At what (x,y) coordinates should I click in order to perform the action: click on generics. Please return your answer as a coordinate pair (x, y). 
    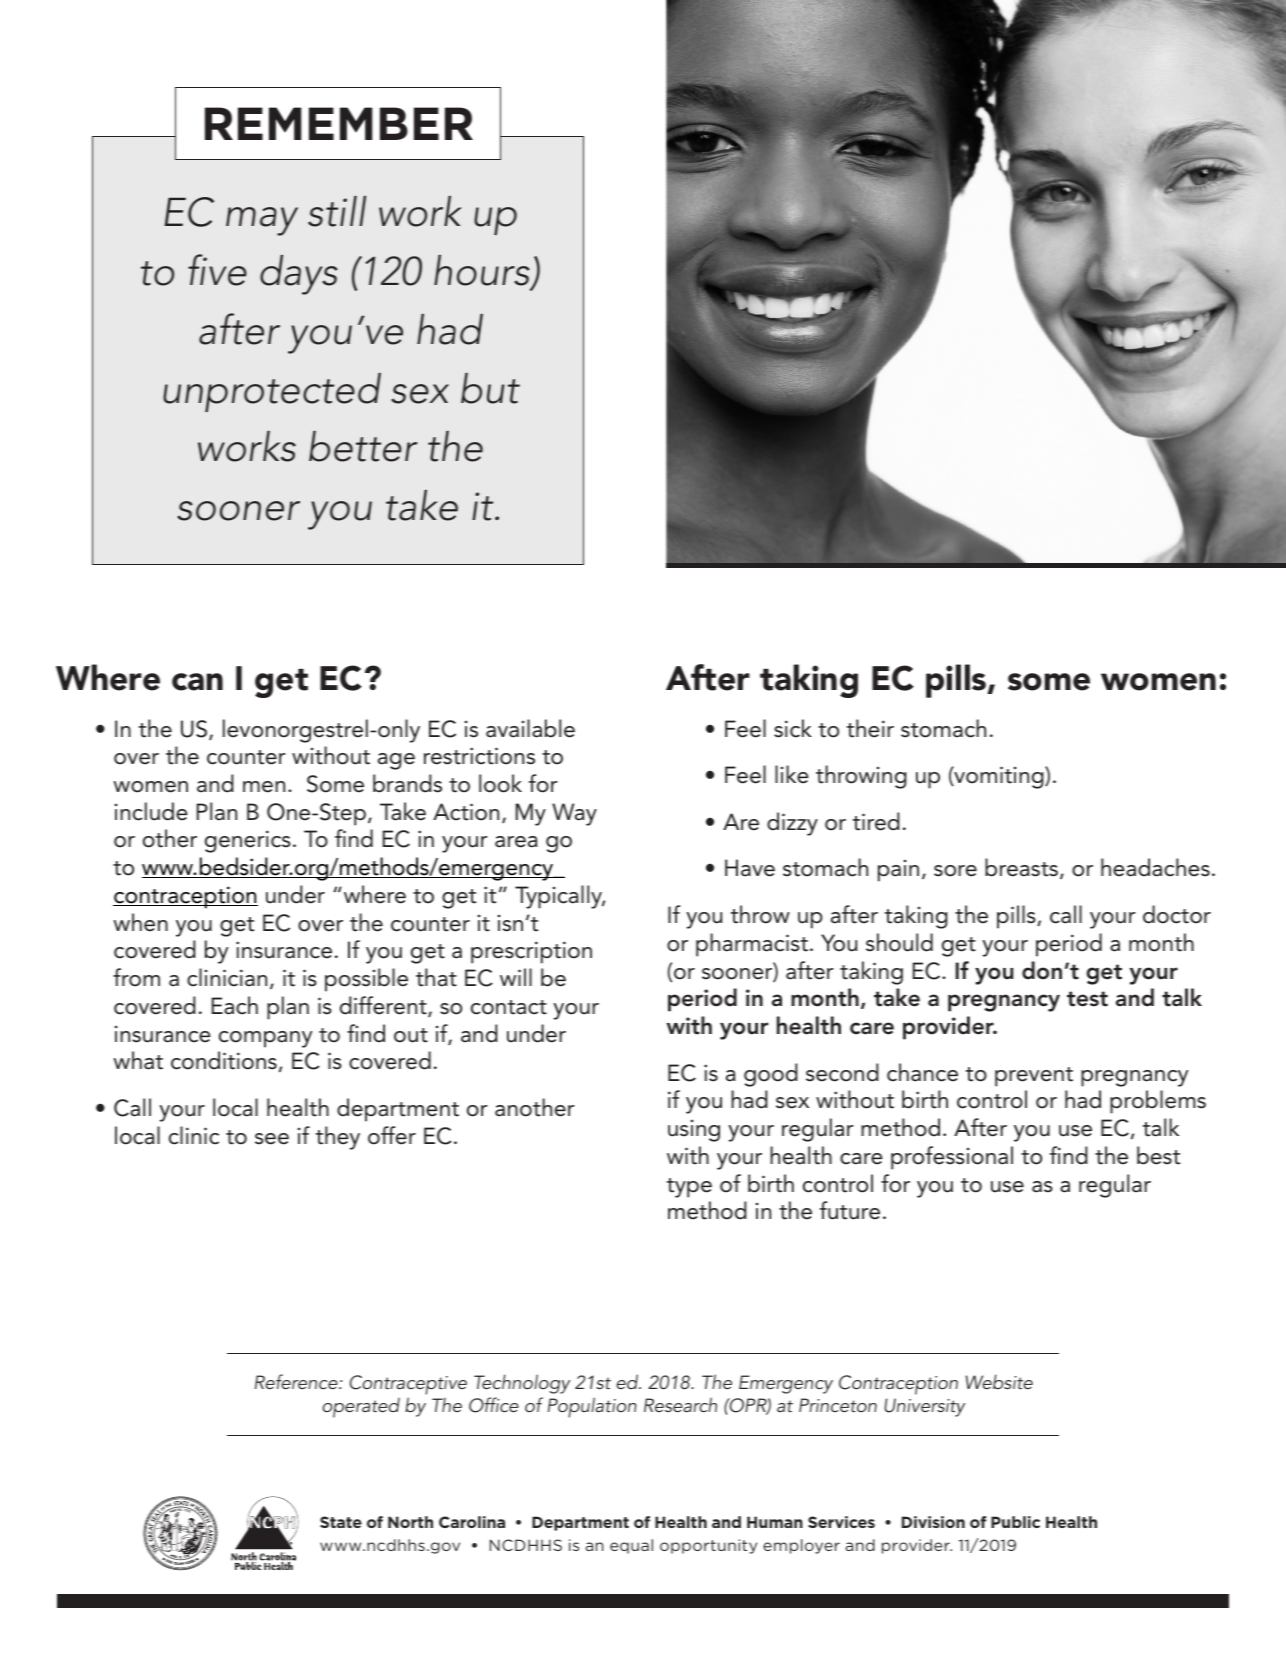
    Looking at the image, I should click on (248, 841).
